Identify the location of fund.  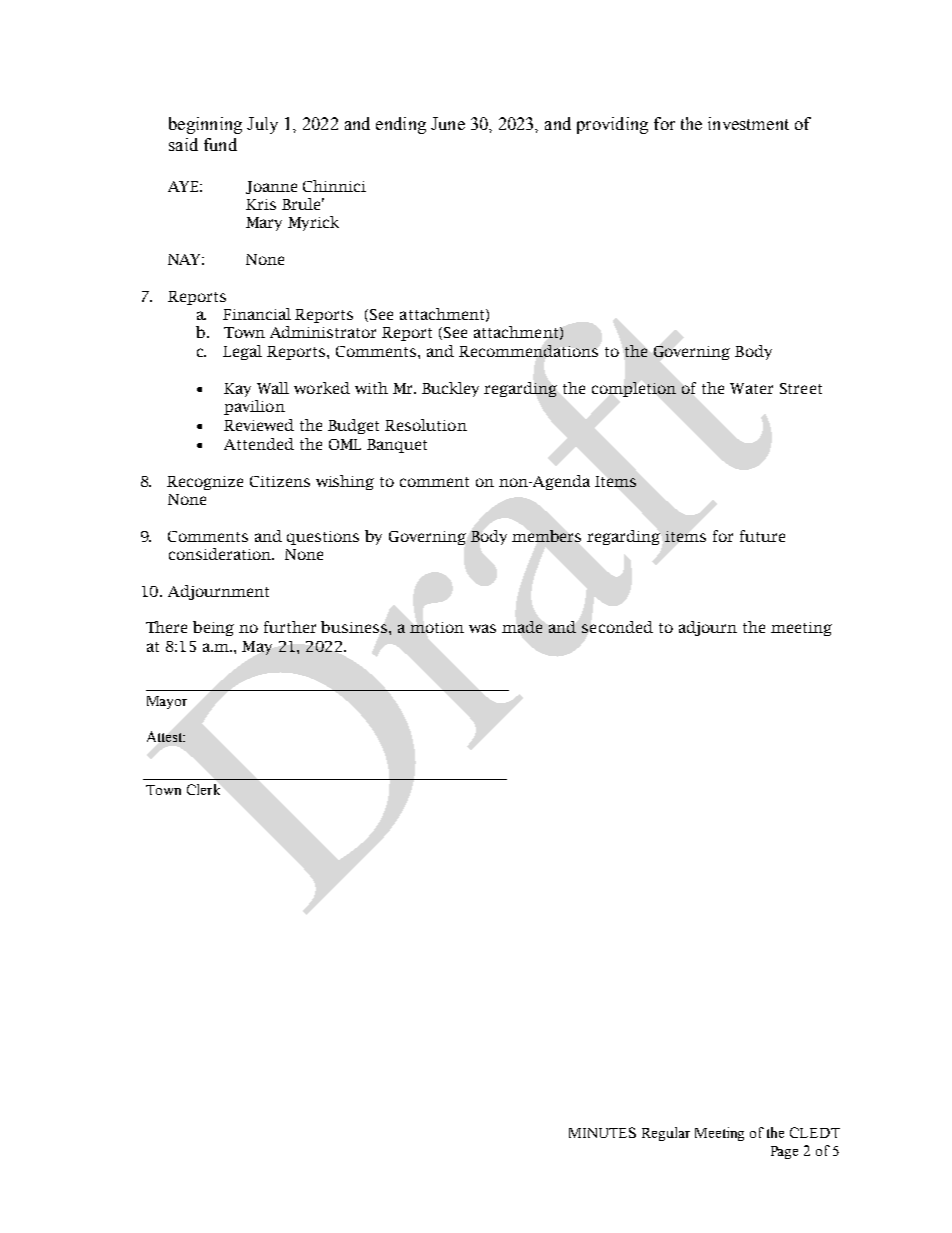
(220, 144).
